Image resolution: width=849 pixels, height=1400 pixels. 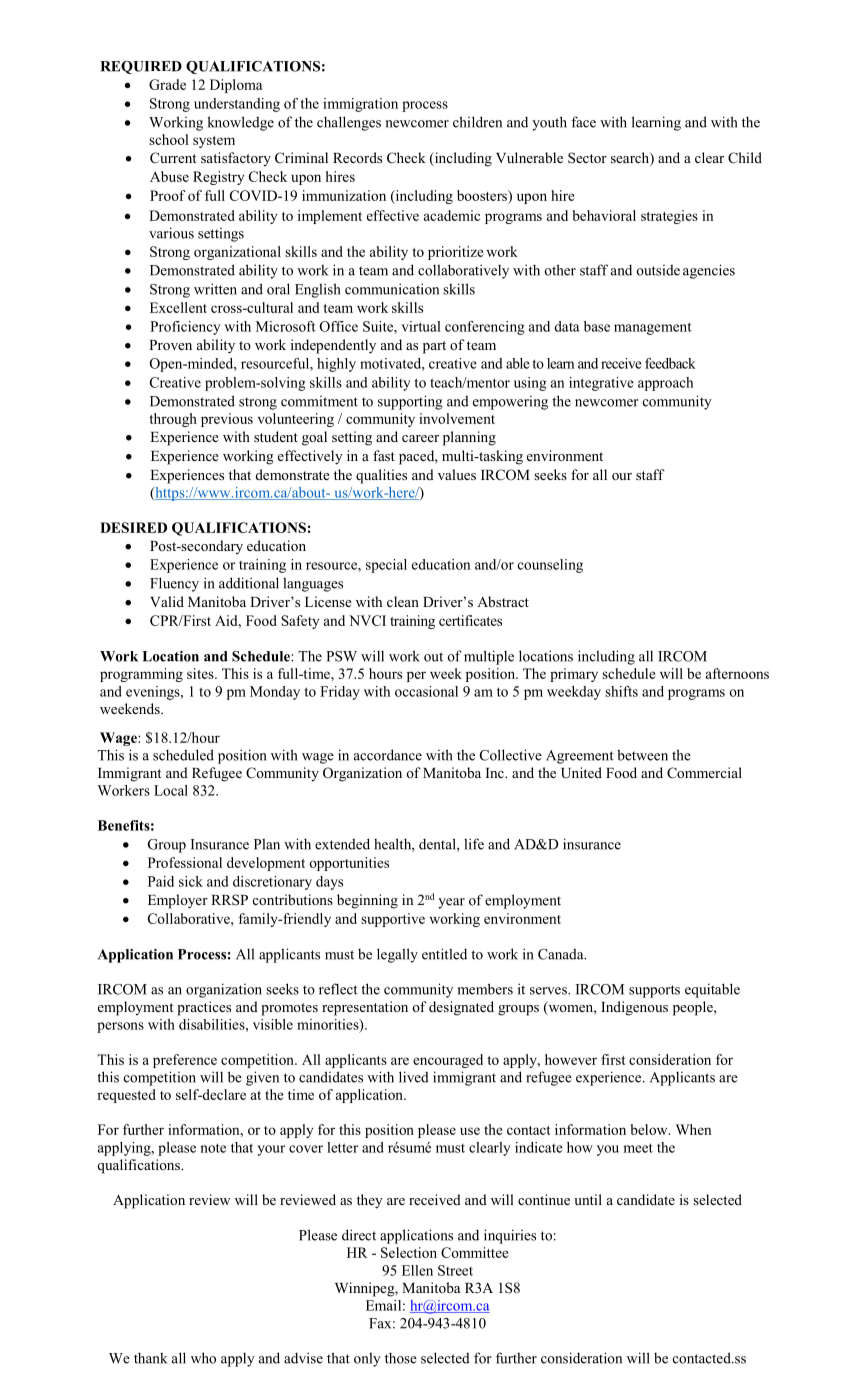 What do you see at coordinates (665, 384) in the document?
I see `approach` at bounding box center [665, 384].
